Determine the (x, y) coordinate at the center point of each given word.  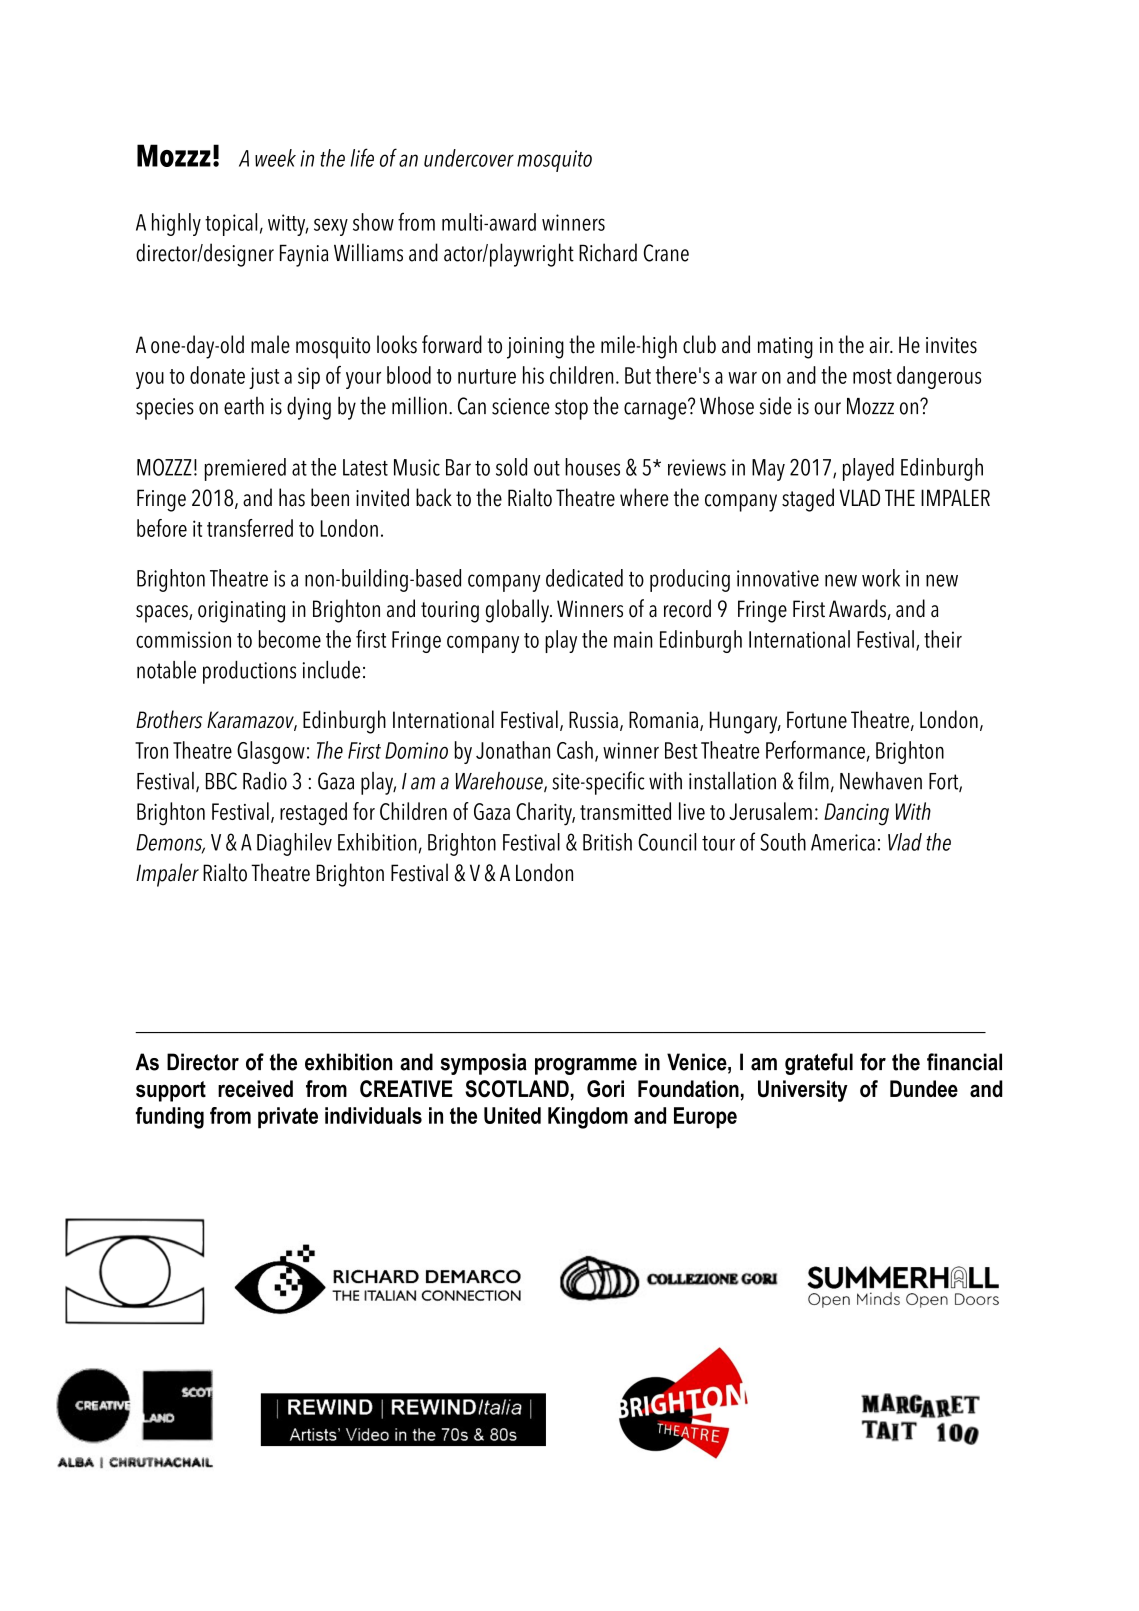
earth (244, 406)
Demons (170, 843)
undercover (469, 158)
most (872, 376)
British (607, 842)
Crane (666, 253)
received (255, 1088)
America (843, 842)
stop (571, 409)
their (943, 639)
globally (518, 611)
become (290, 639)
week (275, 158)
